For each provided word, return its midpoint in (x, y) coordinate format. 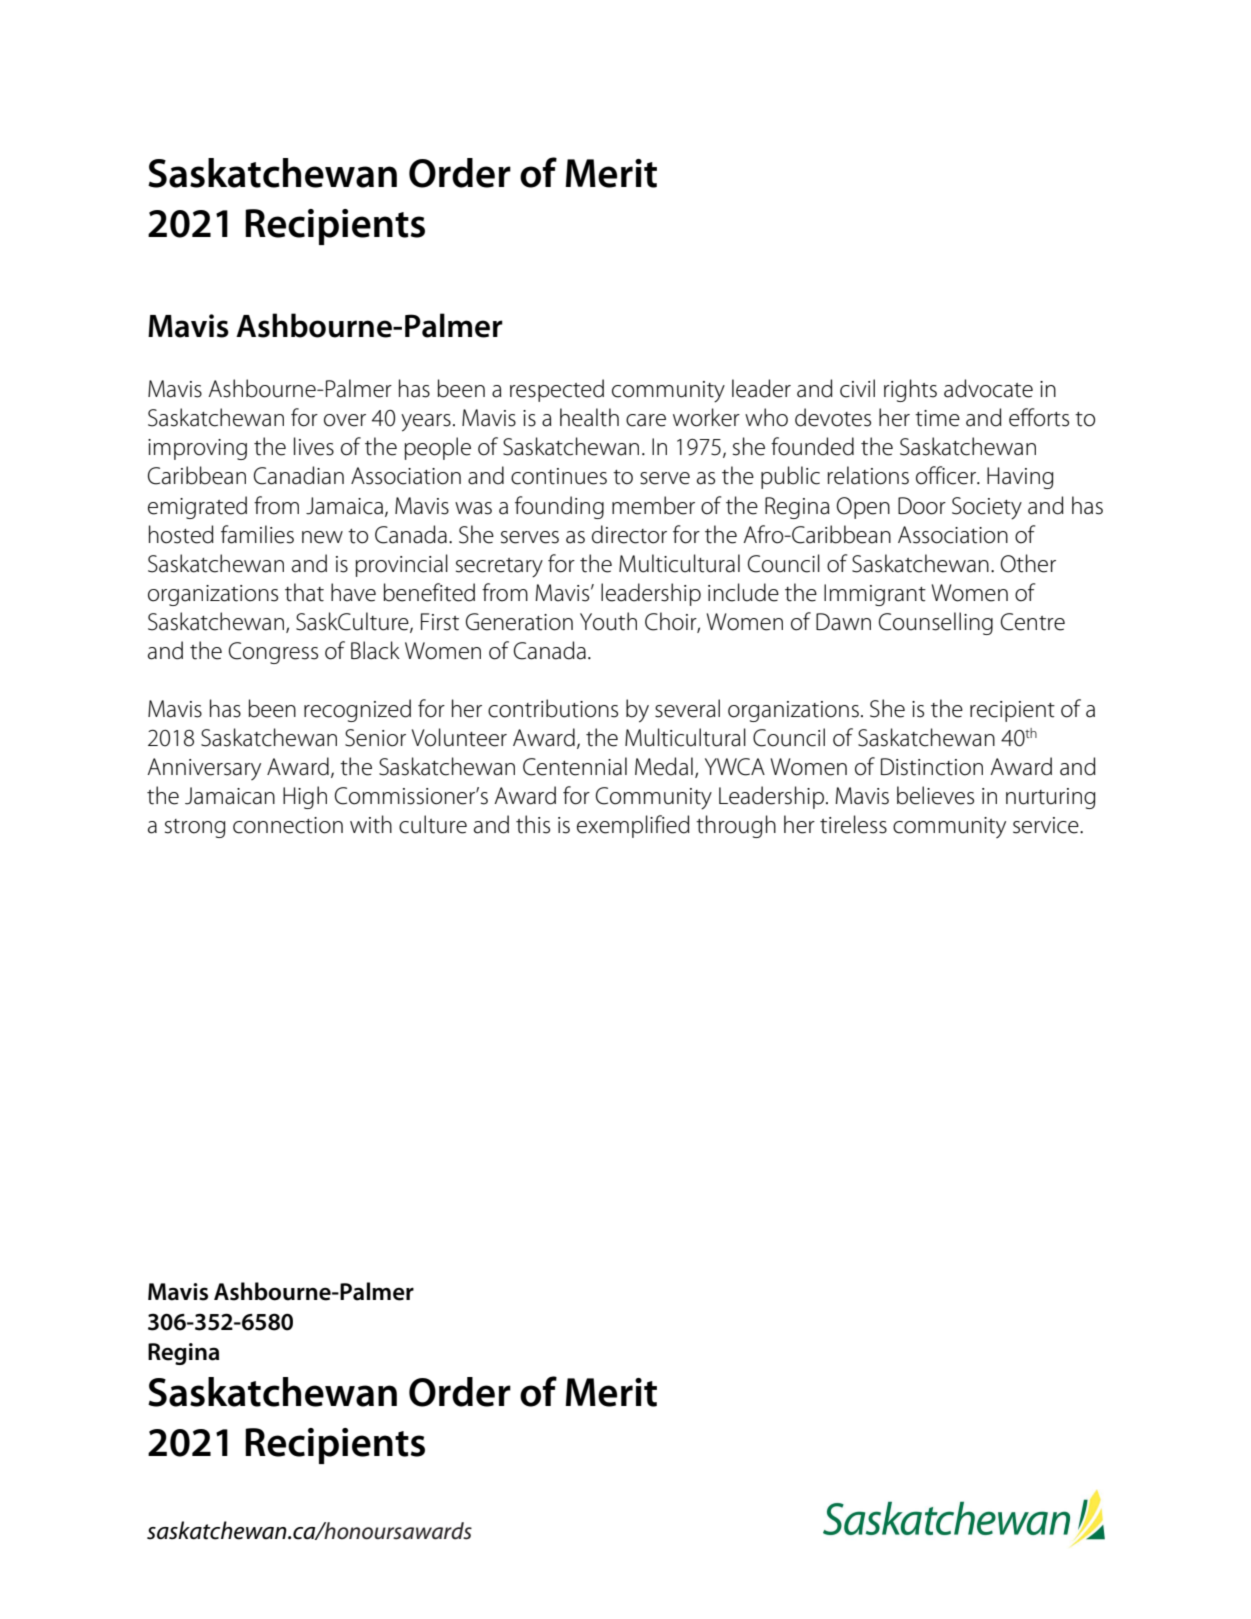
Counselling (936, 623)
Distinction (932, 767)
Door (922, 506)
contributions (553, 708)
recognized (357, 710)
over (345, 420)
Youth (608, 621)
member (653, 505)
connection (288, 825)
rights (910, 390)
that (304, 592)
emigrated (197, 507)
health (589, 417)
